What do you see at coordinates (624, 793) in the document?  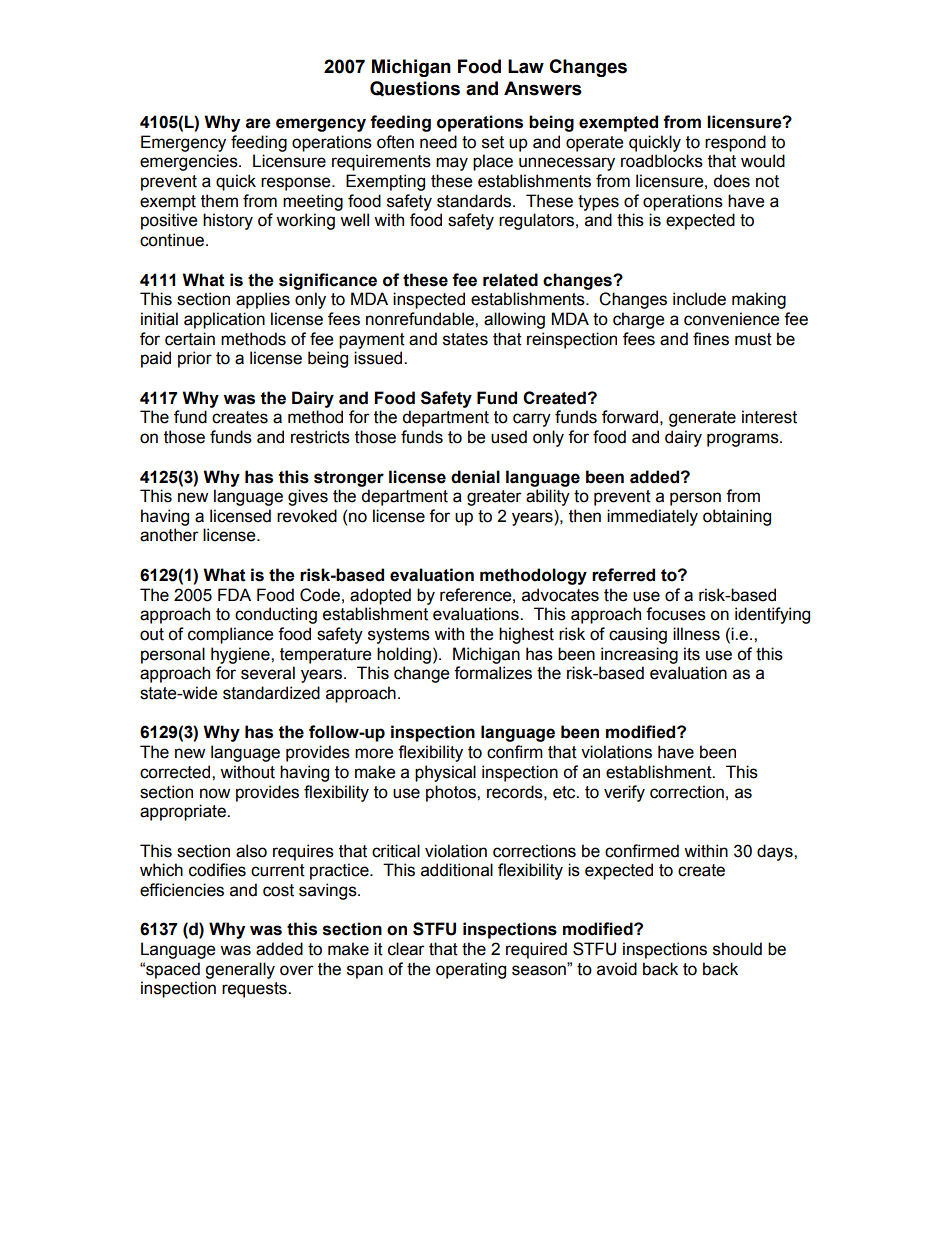 I see `verify` at bounding box center [624, 793].
